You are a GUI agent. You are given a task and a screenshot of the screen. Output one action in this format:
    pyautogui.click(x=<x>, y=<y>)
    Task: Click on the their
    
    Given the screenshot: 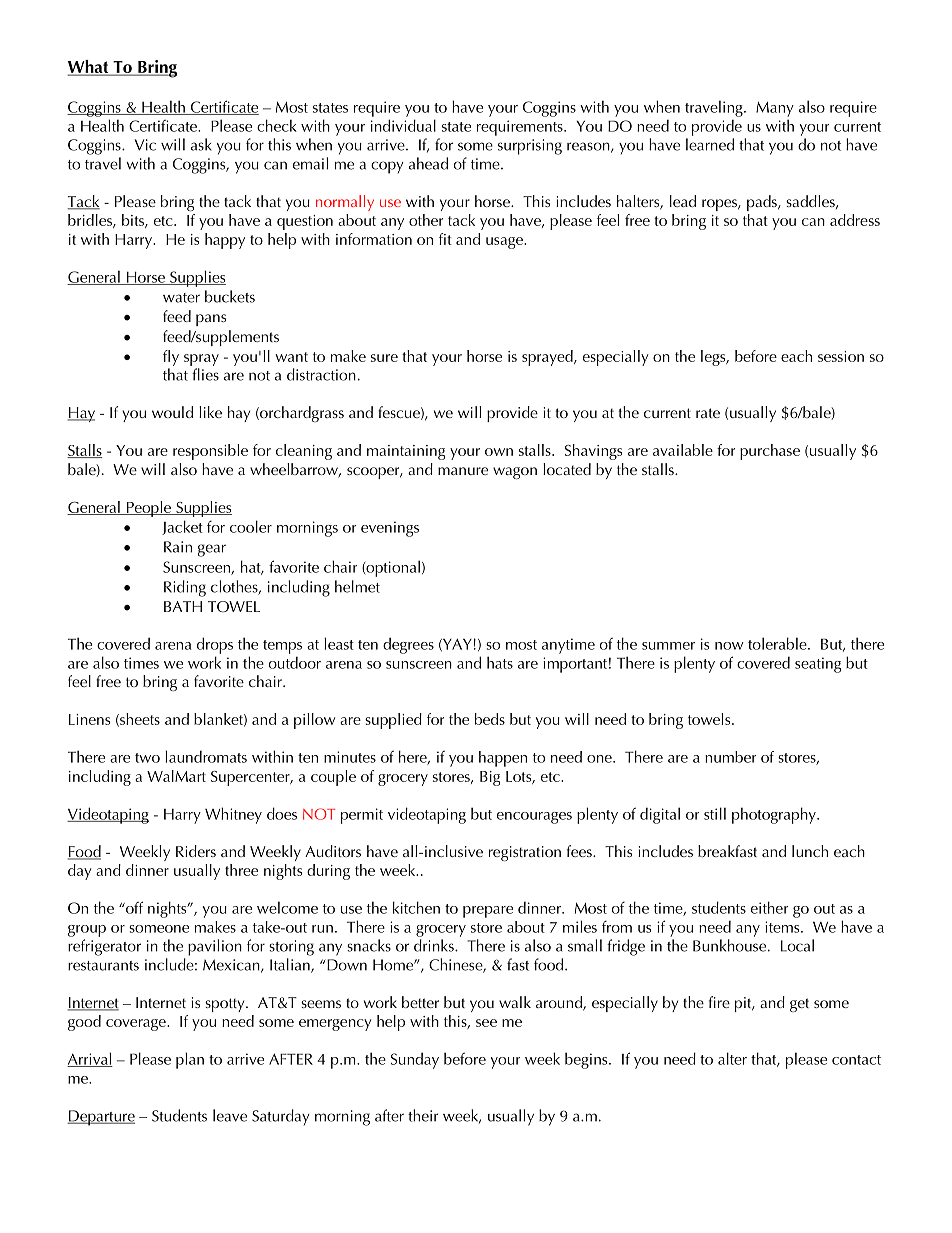 What is the action you would take?
    pyautogui.click(x=423, y=1115)
